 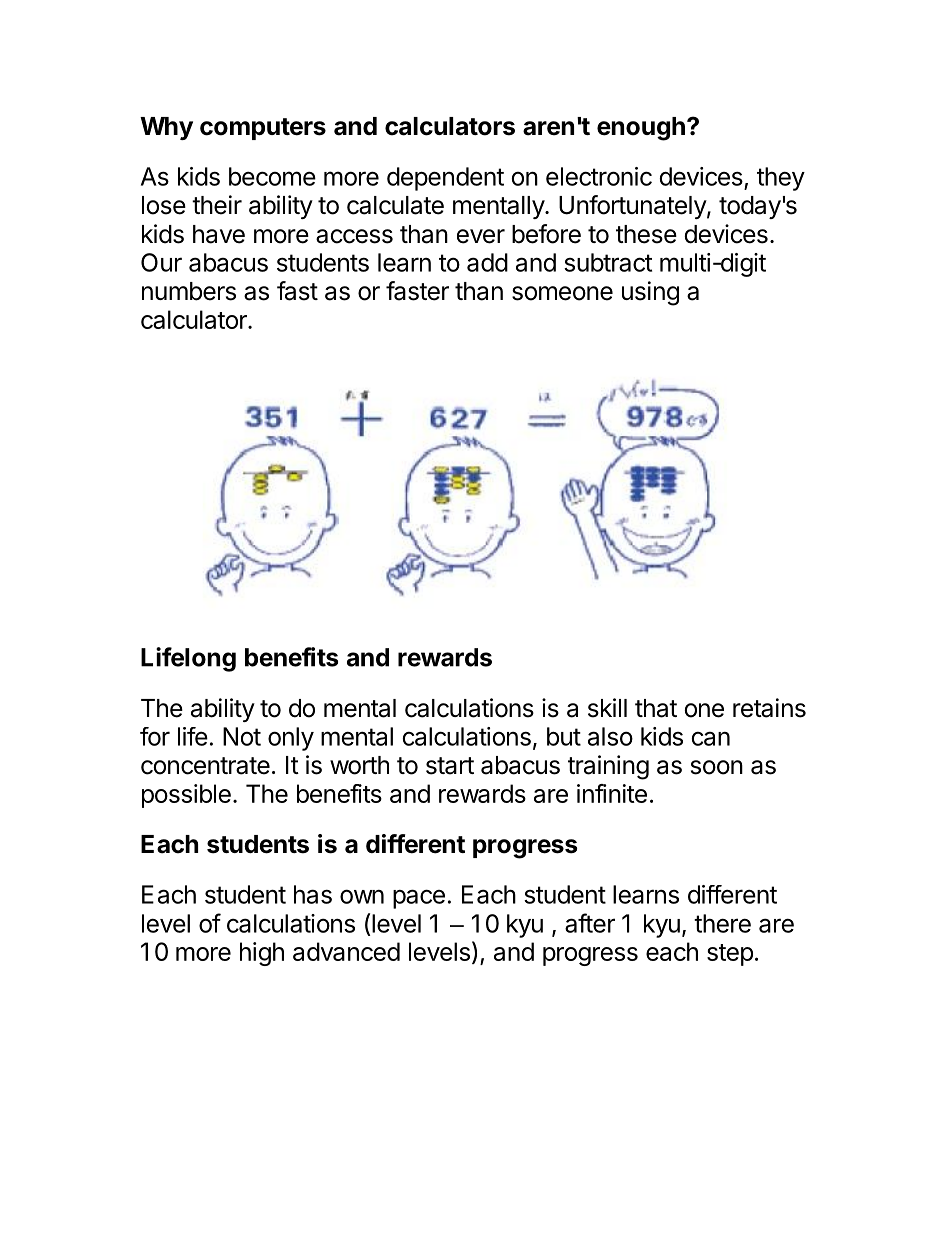 I want to click on computers, so click(x=263, y=129).
